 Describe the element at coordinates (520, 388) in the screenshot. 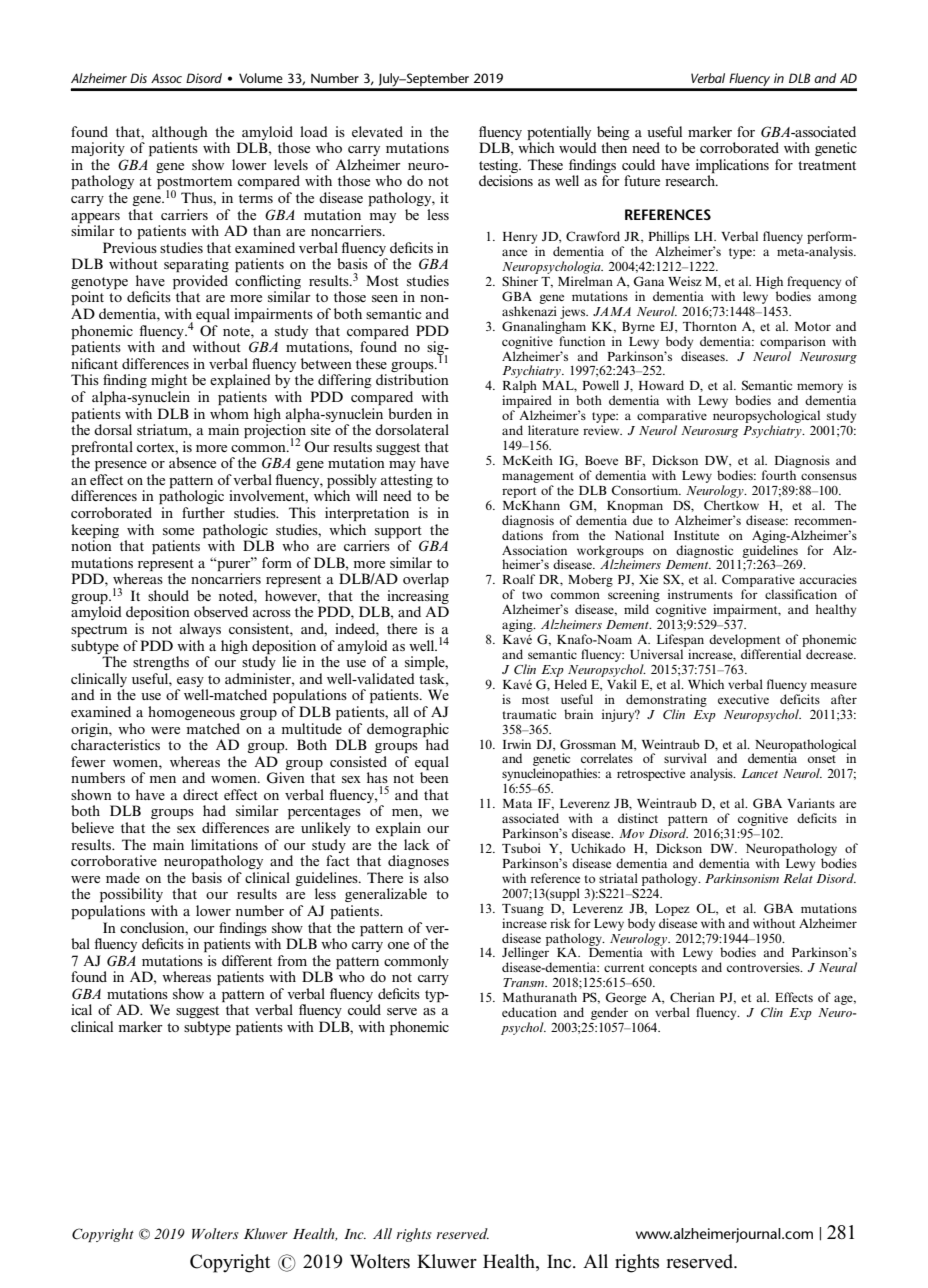

I see `Ralph` at that location.
